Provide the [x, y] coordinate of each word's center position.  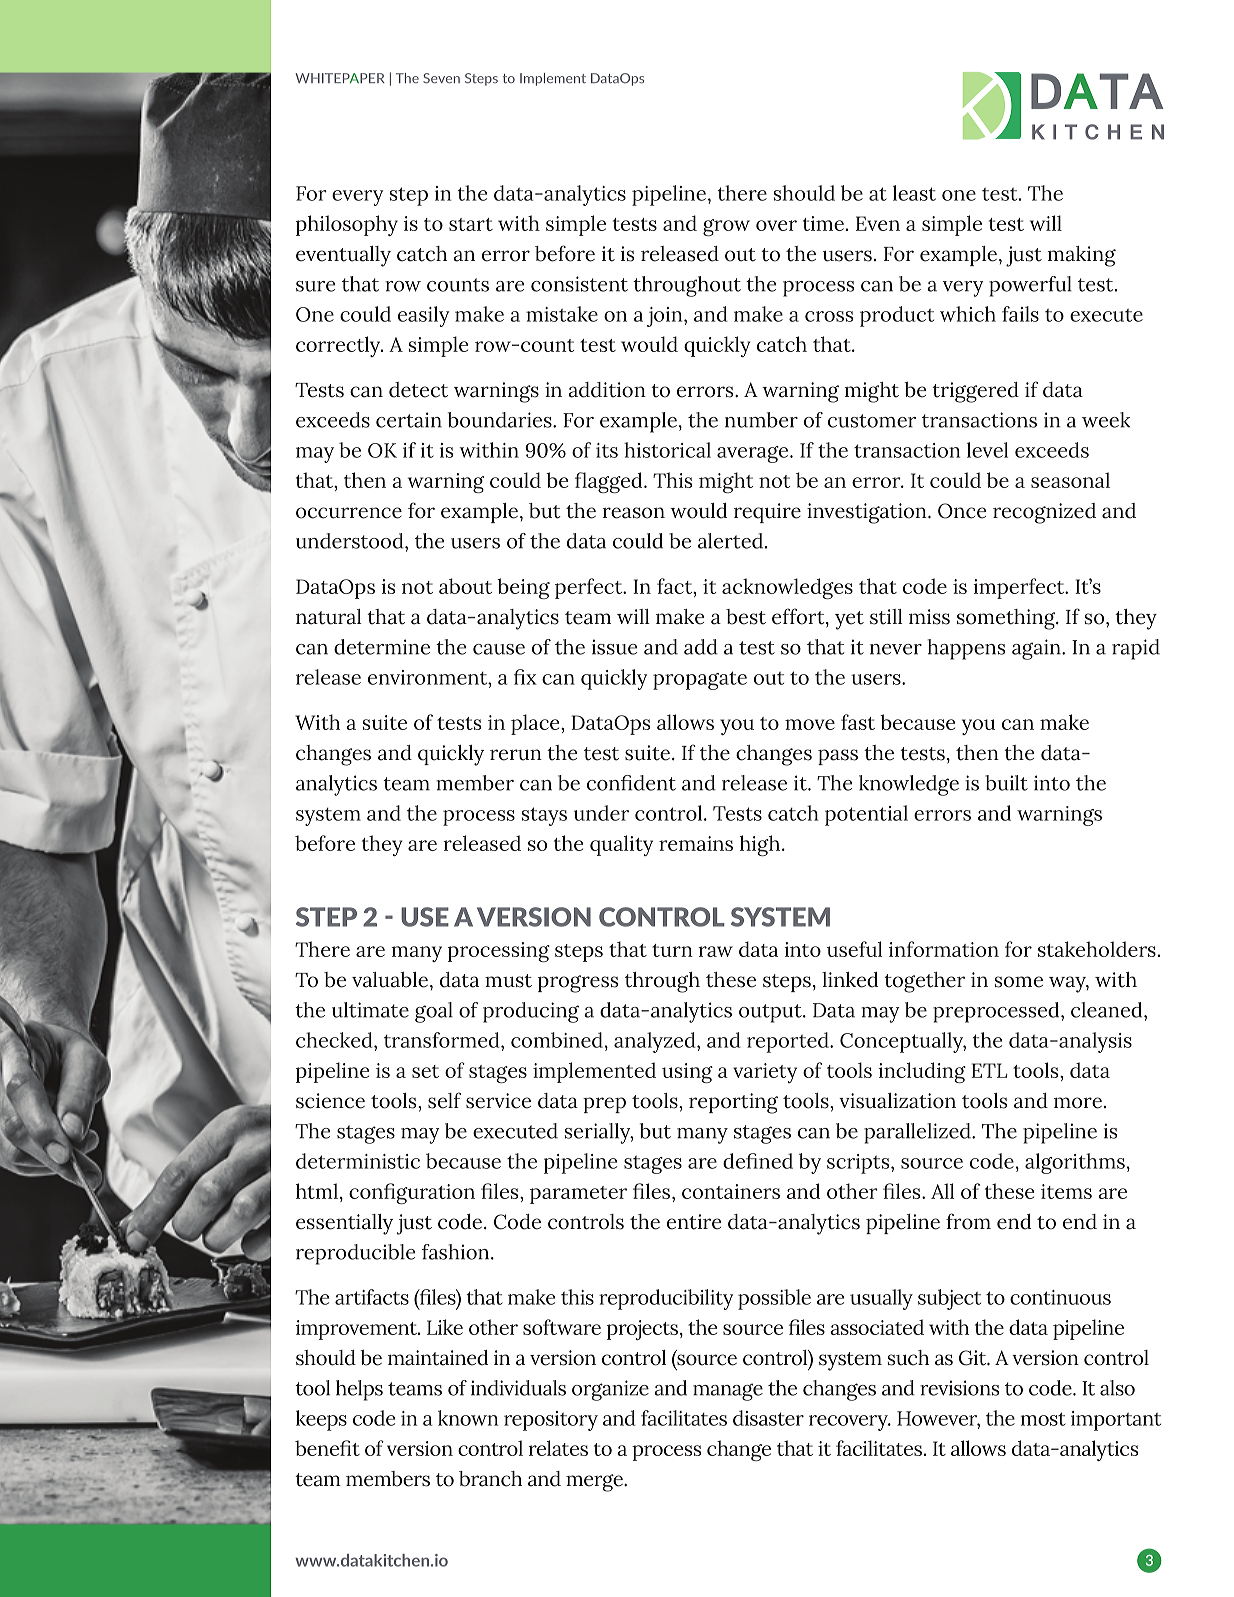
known [468, 1418]
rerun [516, 755]
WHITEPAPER [339, 78]
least [914, 193]
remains [696, 843]
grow [726, 227]
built [1006, 783]
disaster [768, 1418]
